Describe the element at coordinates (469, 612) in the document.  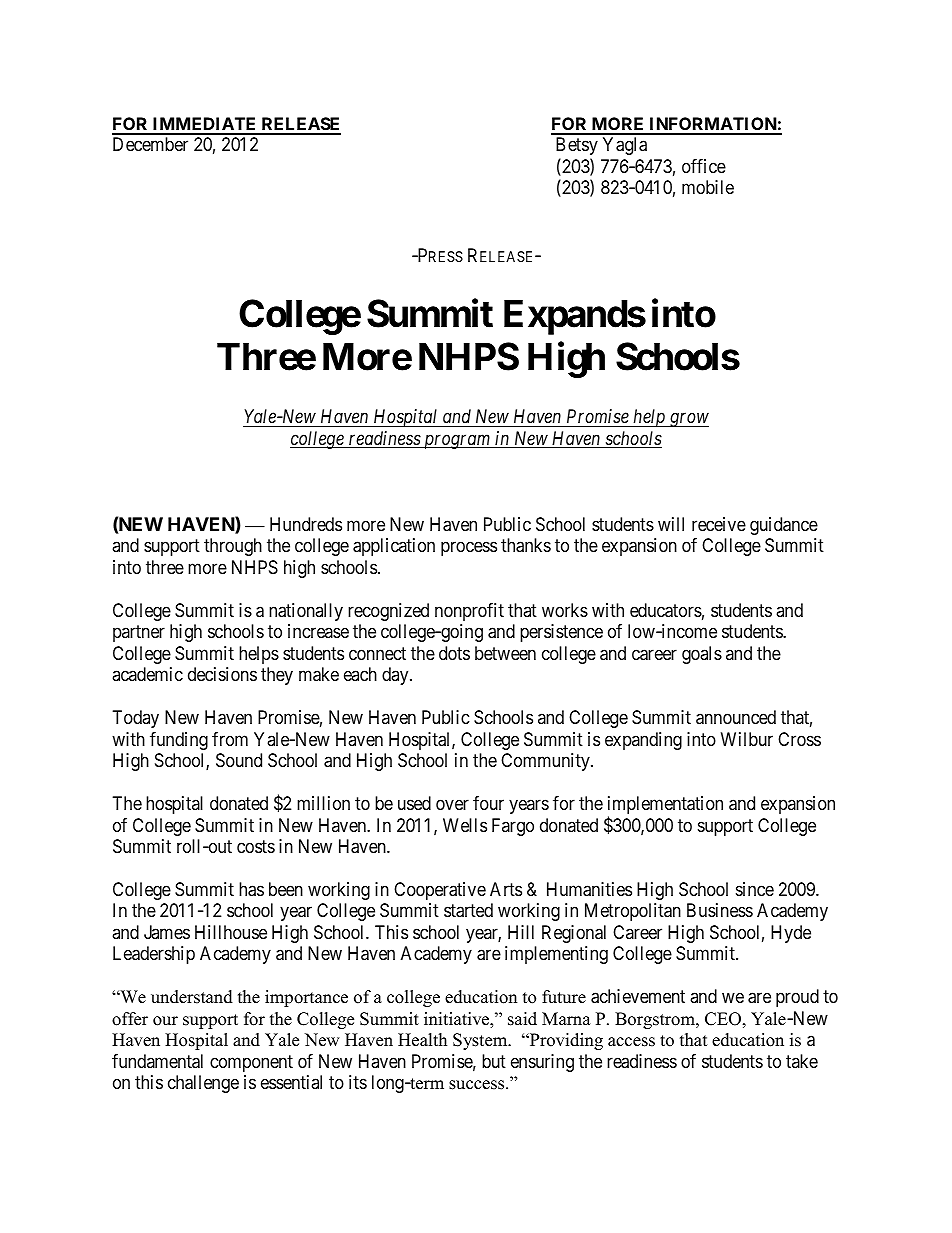
I see `nonprofit` at that location.
